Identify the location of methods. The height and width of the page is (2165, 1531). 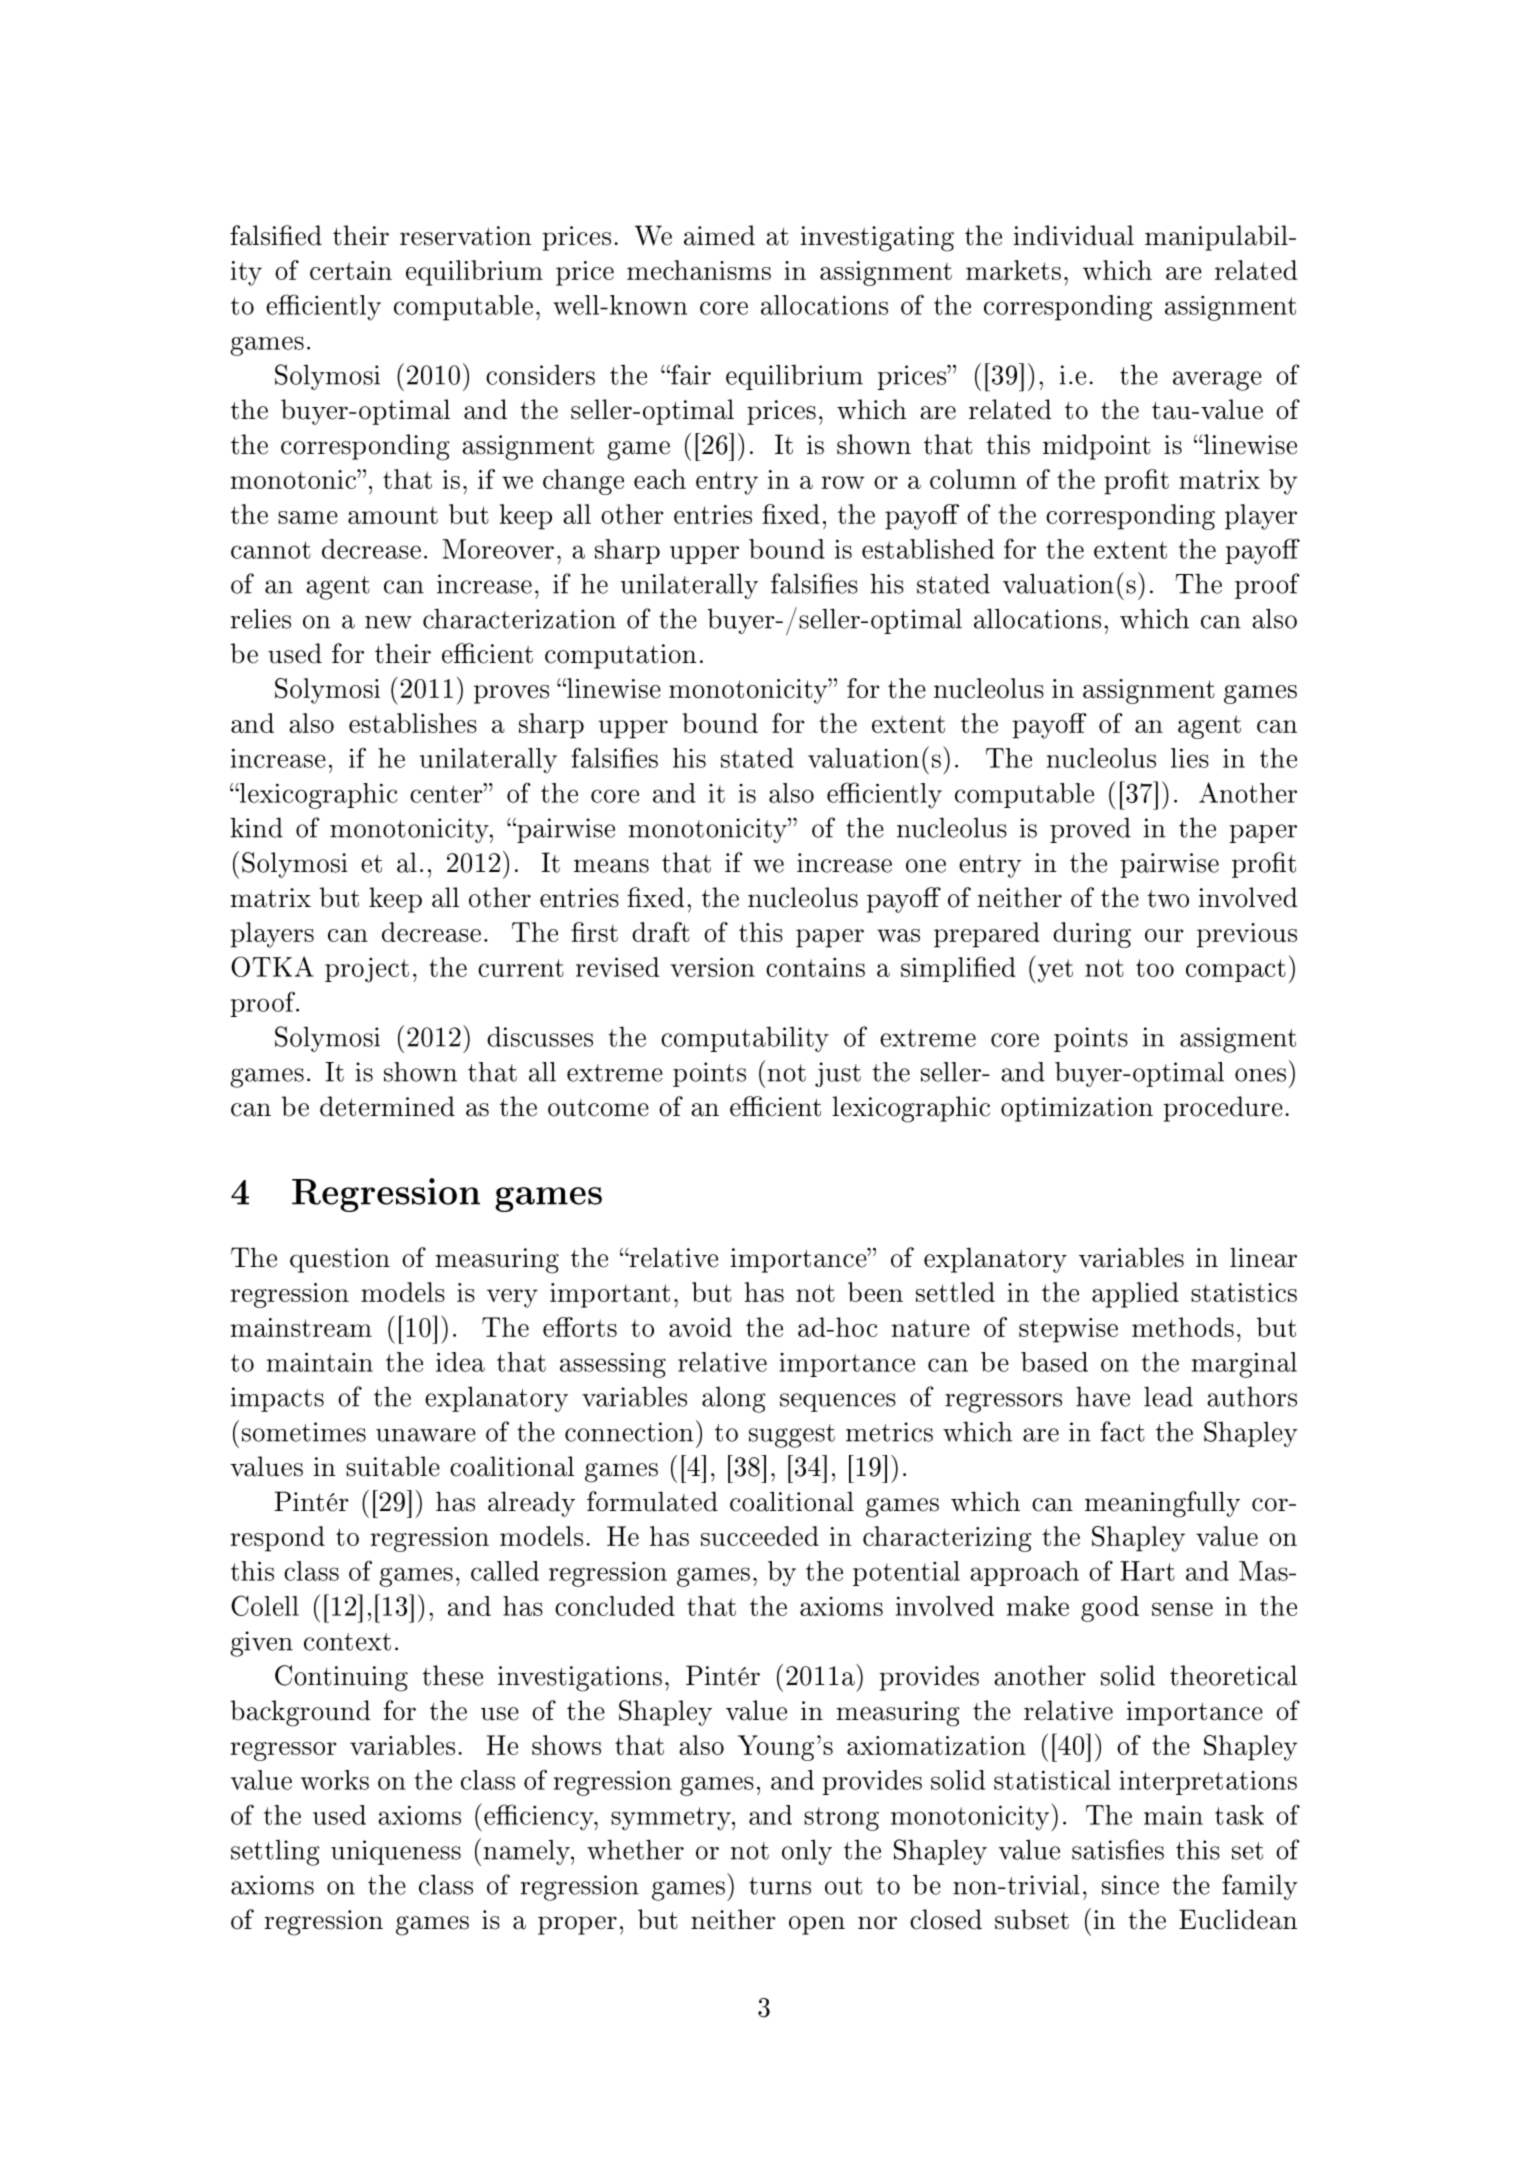
(1183, 1327).
